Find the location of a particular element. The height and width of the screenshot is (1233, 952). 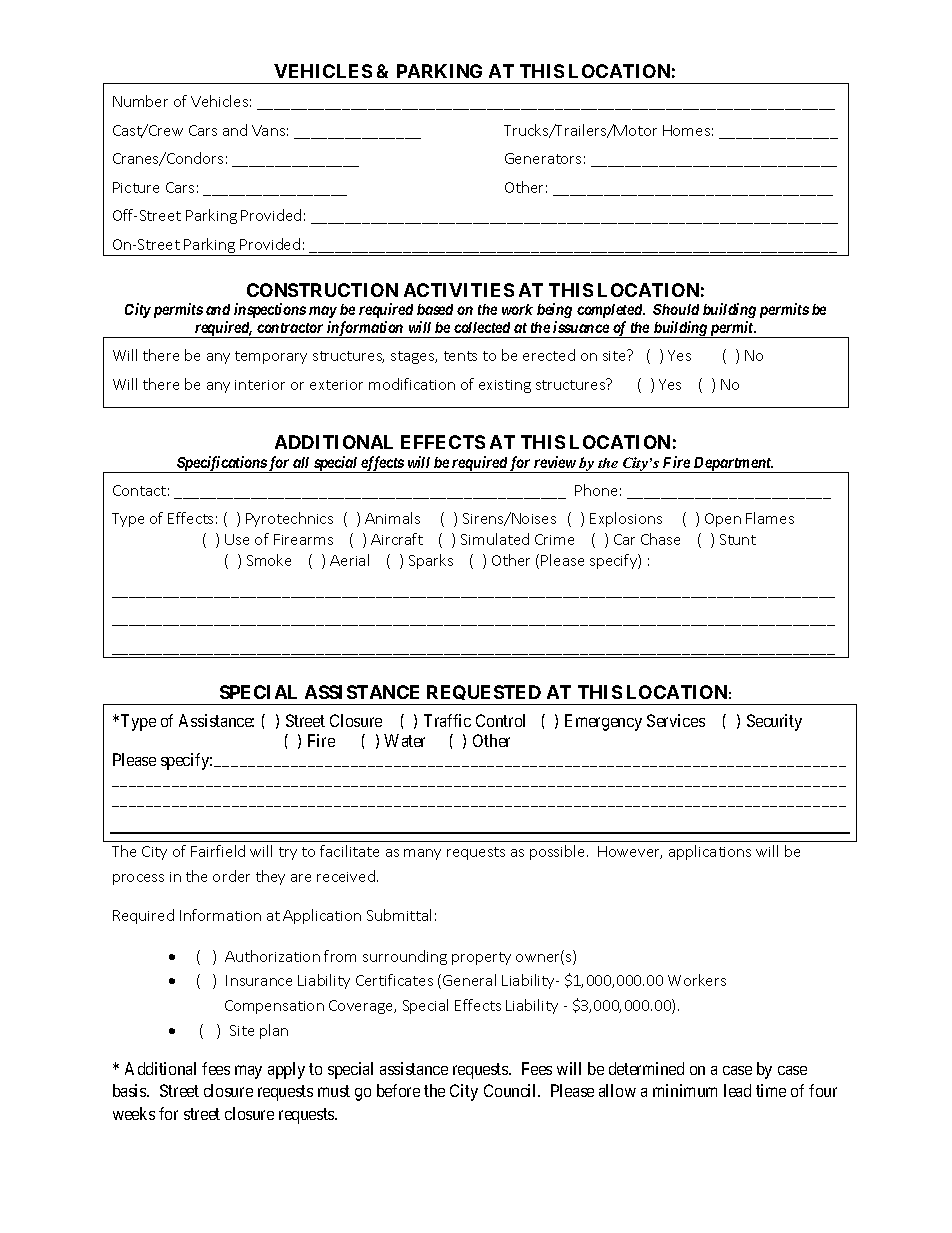

Sparks is located at coordinates (431, 561).
